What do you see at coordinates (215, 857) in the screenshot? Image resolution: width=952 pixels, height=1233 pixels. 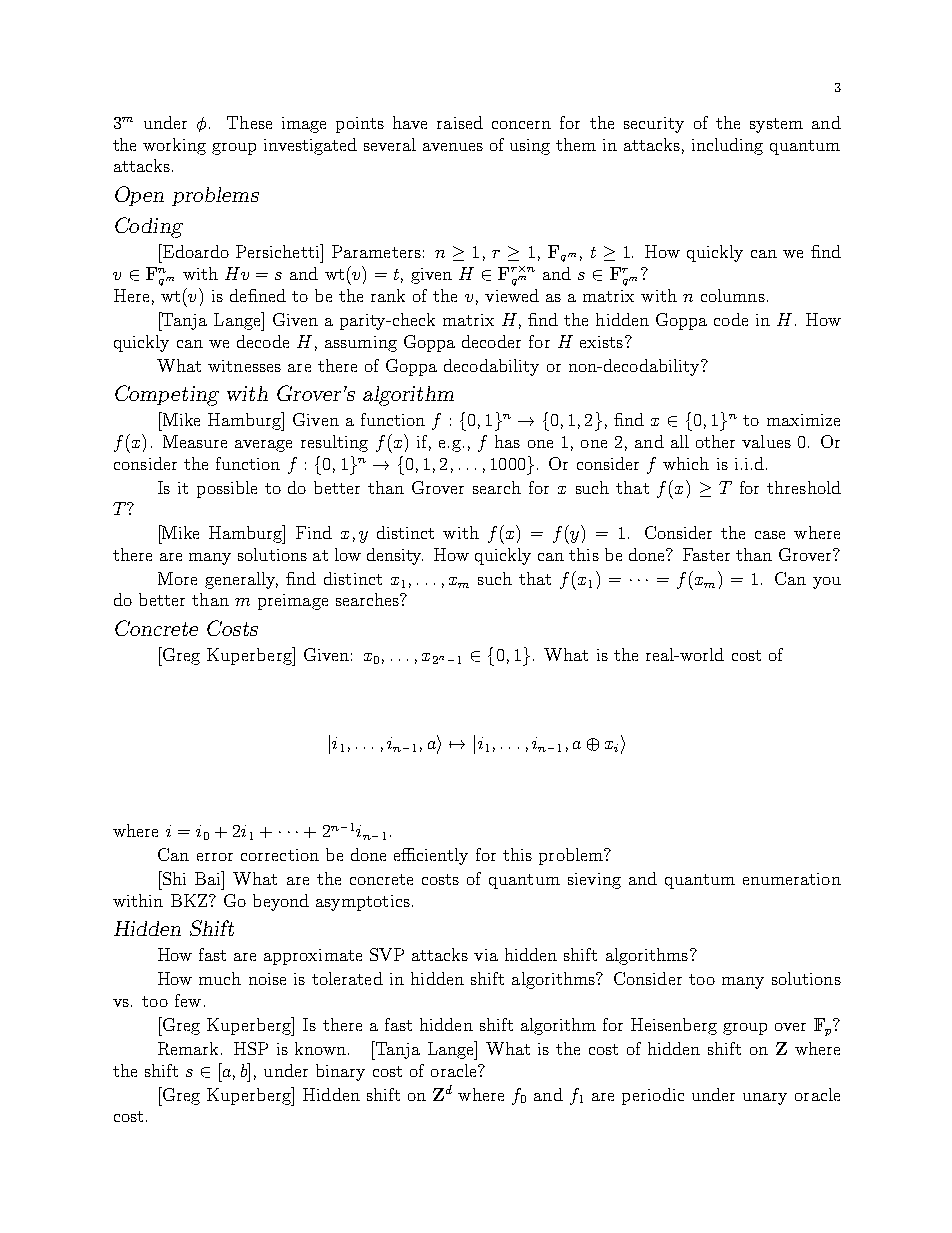 I see `error` at bounding box center [215, 857].
